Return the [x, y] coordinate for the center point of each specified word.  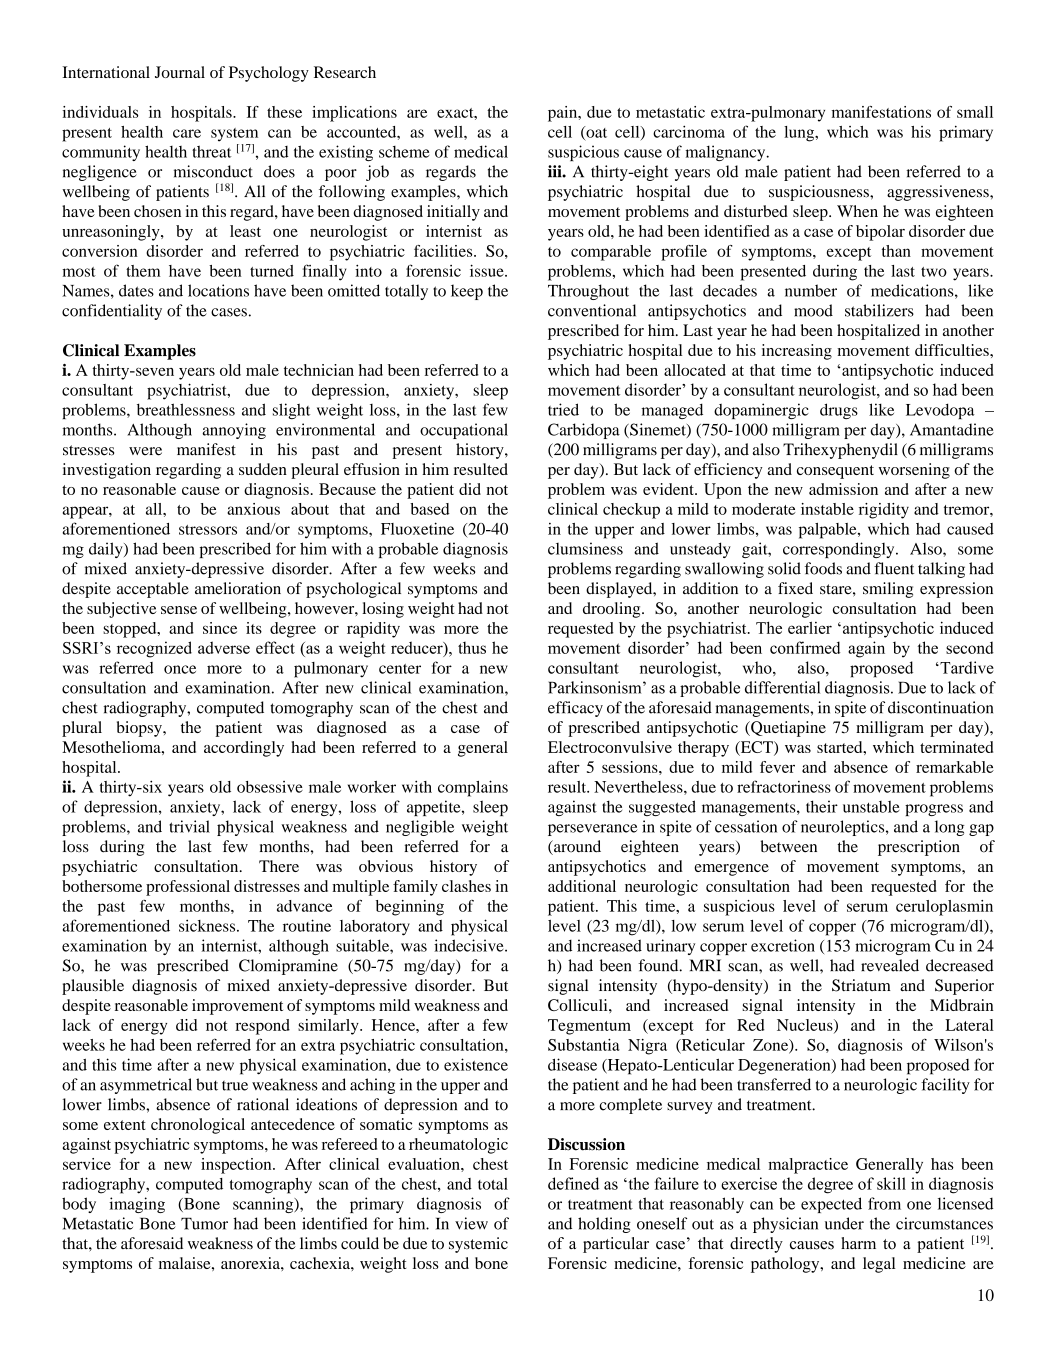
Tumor [204, 1224]
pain [564, 114]
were [145, 451]
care [187, 133]
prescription [919, 848]
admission [843, 489]
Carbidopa [584, 431]
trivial [189, 826]
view [471, 1223]
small [975, 112]
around [576, 847]
